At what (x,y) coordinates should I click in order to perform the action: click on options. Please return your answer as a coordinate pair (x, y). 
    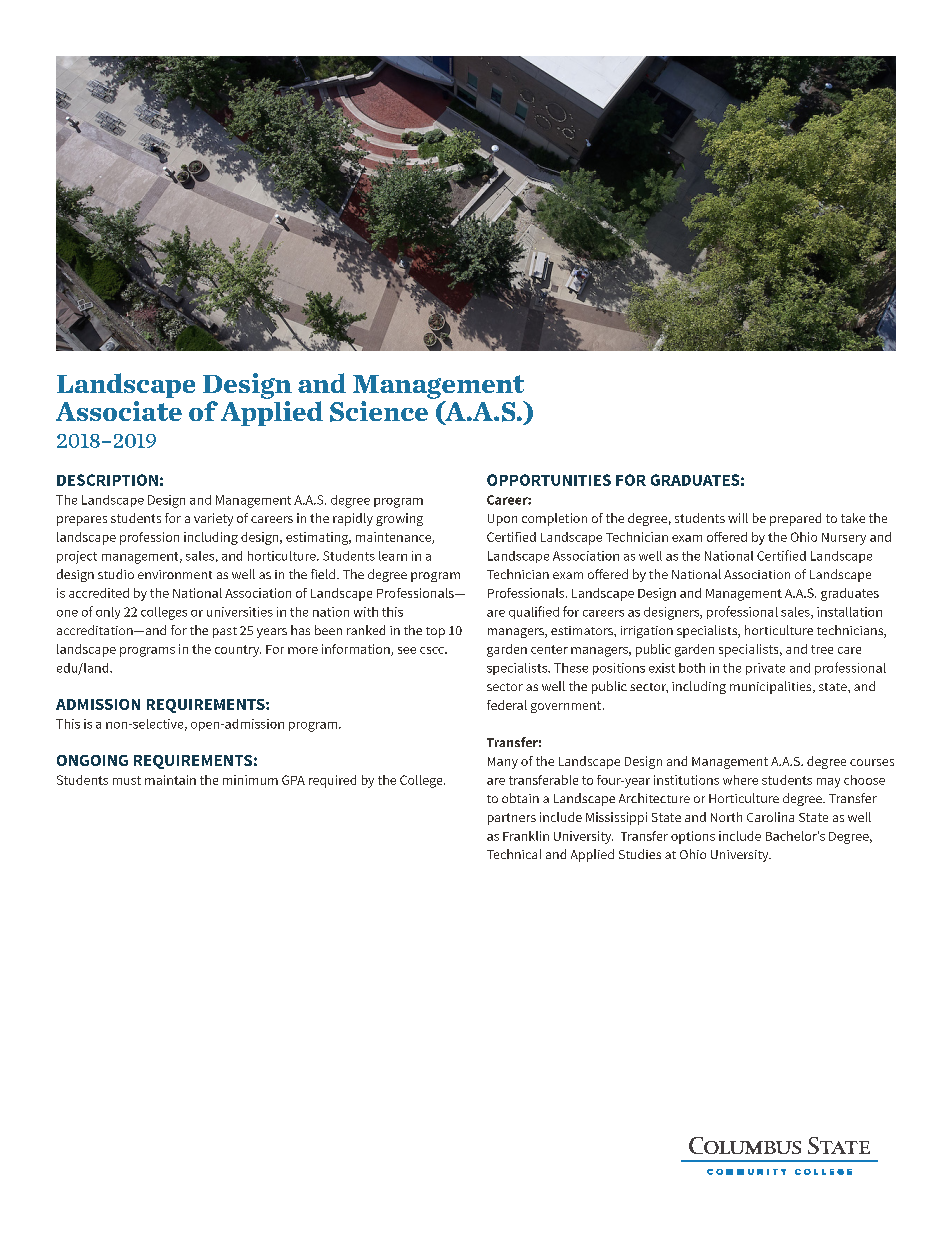
    Looking at the image, I should click on (693, 837).
